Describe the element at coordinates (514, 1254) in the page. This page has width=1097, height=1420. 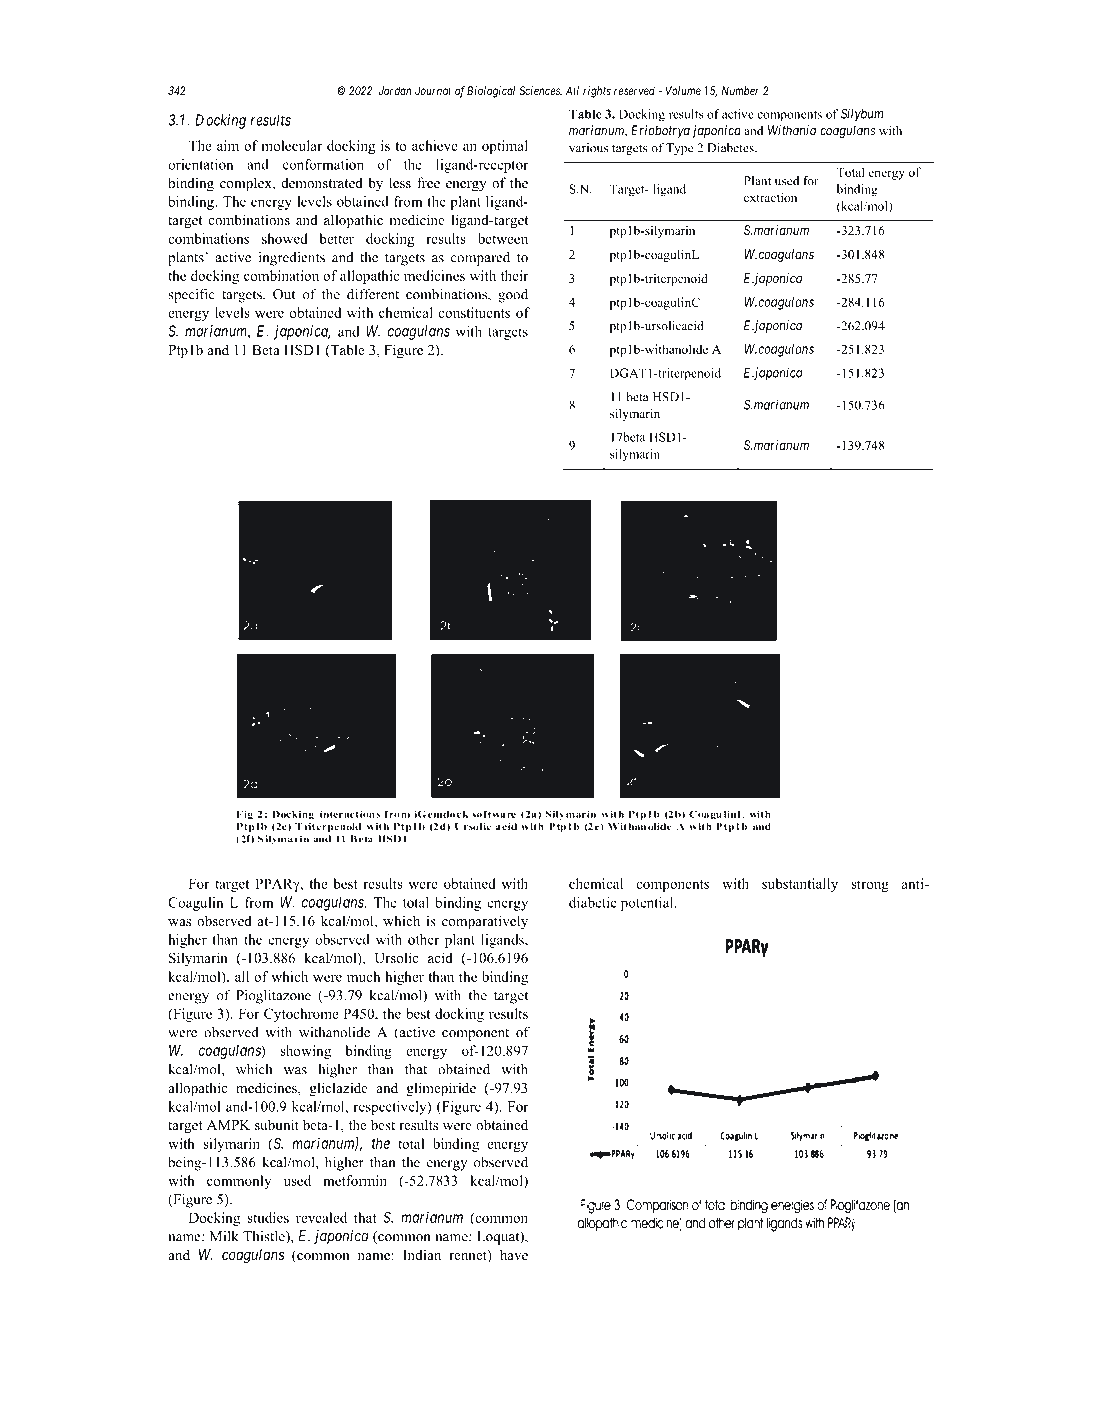
I see `have` at that location.
